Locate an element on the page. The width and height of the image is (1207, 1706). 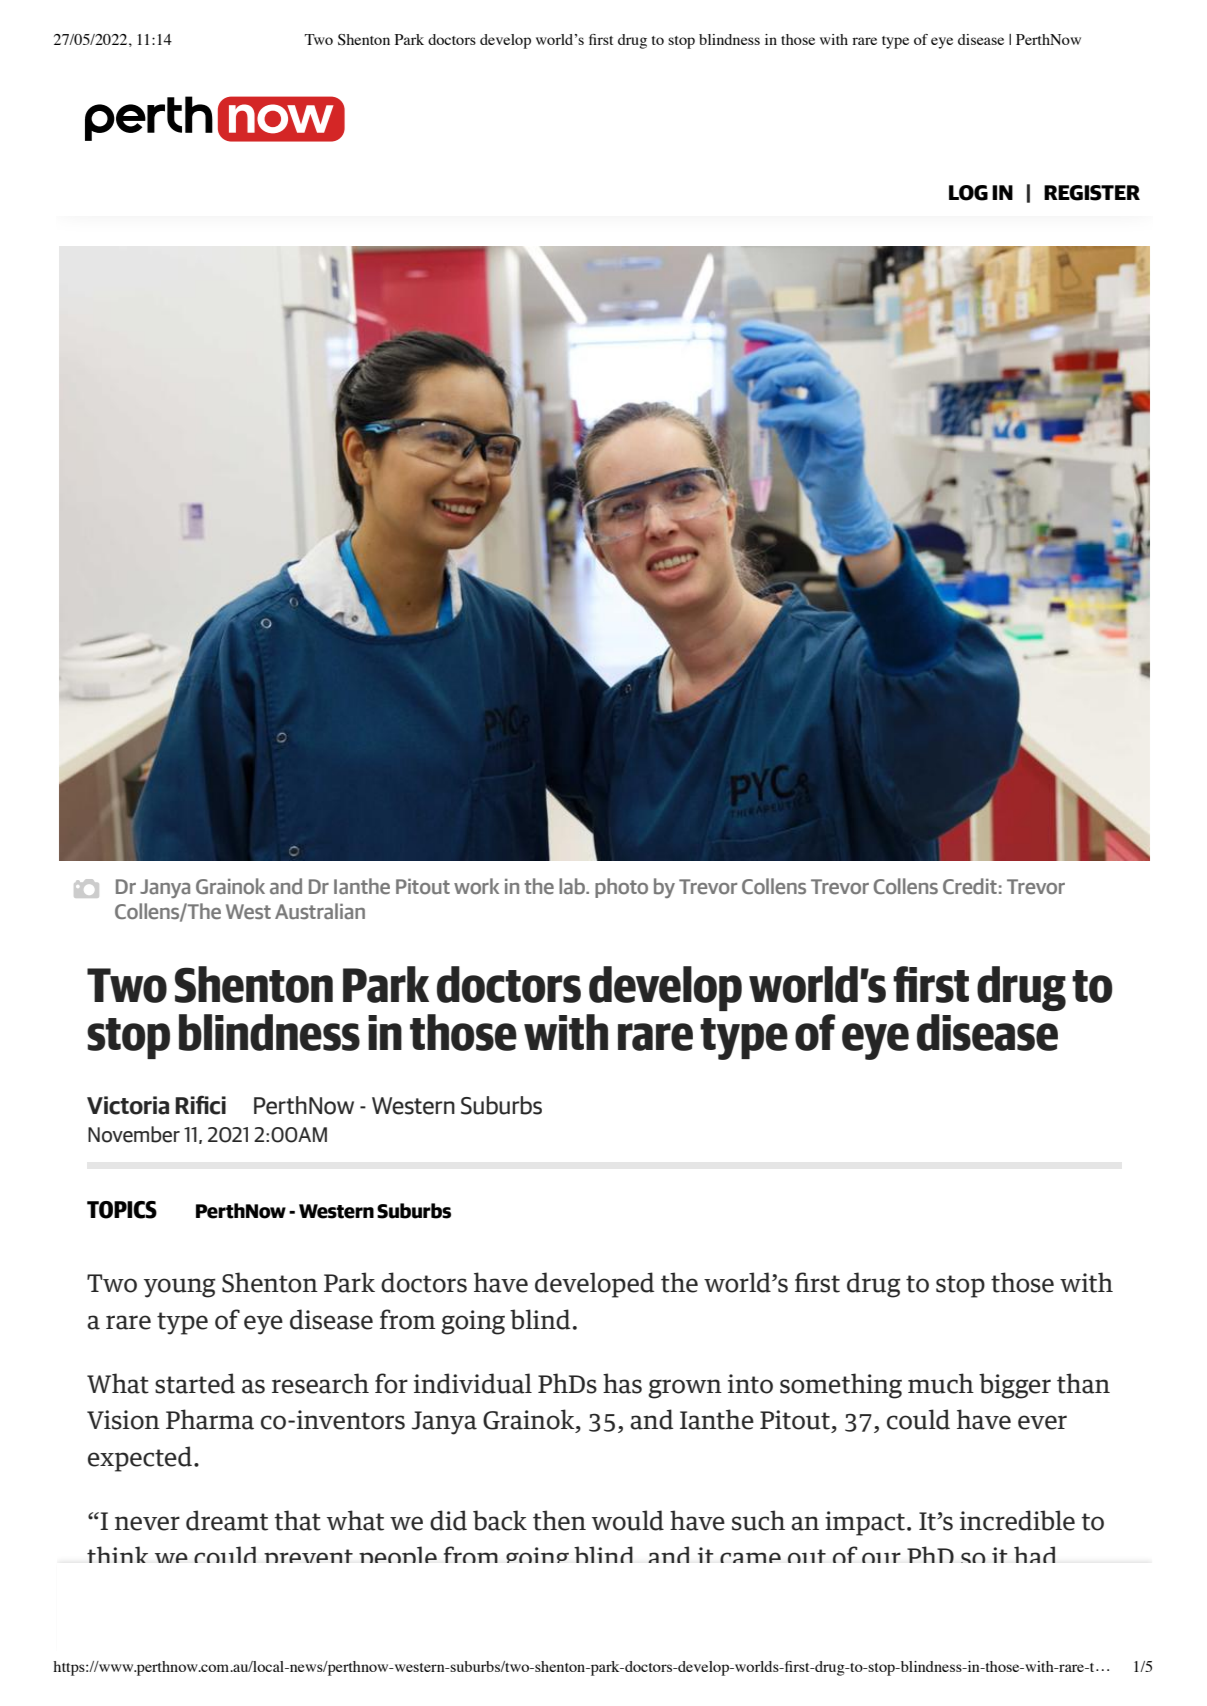
would is located at coordinates (628, 1520).
